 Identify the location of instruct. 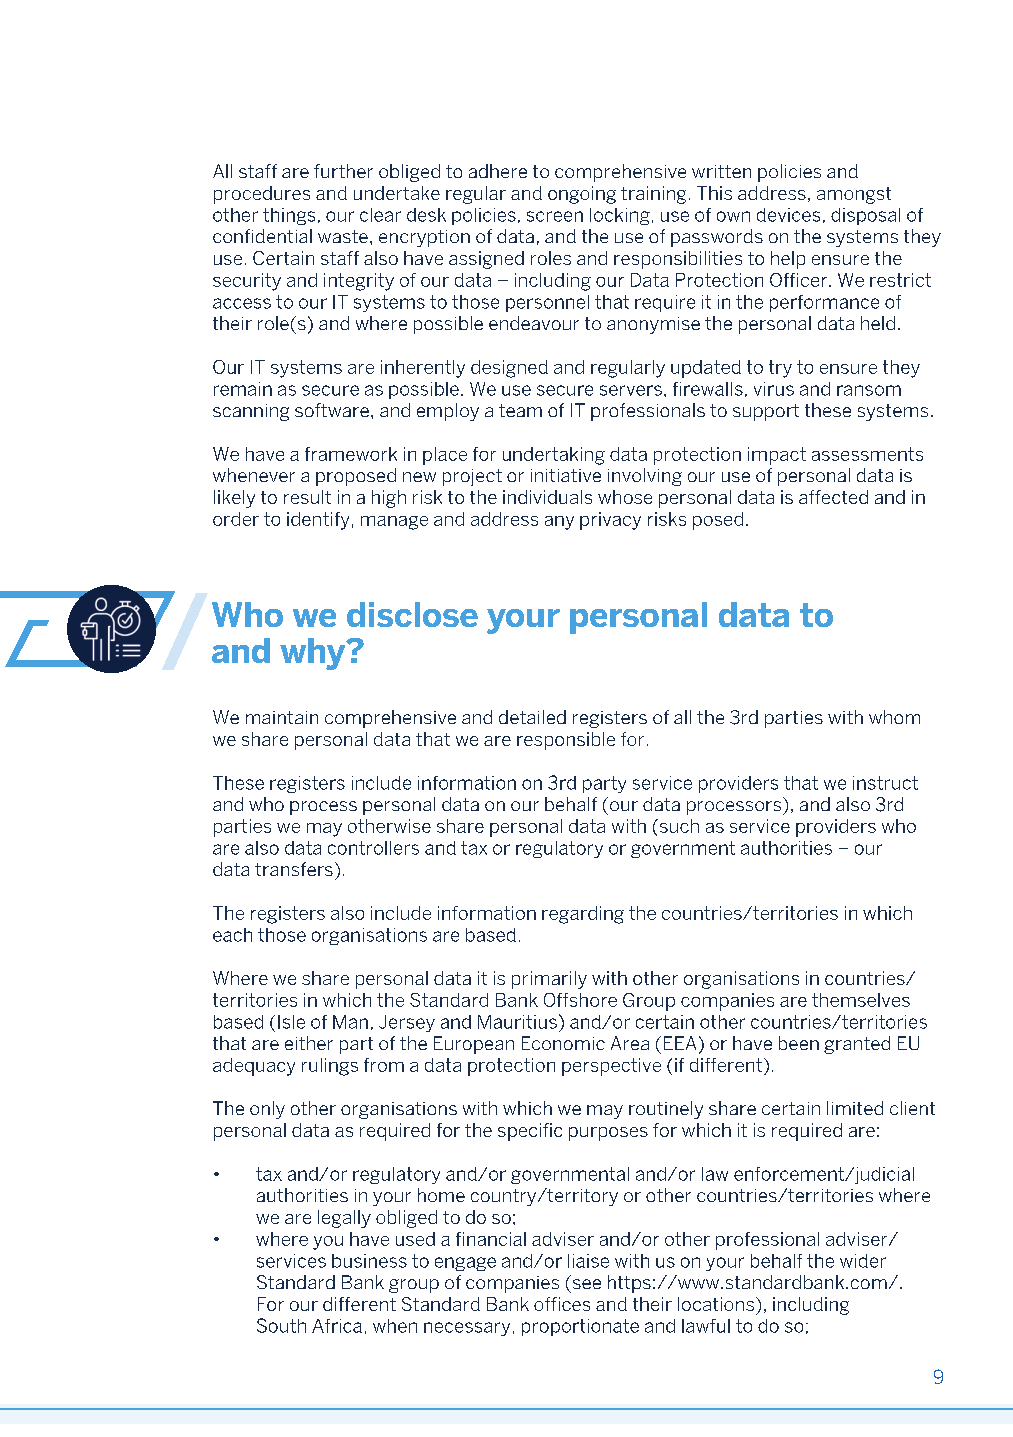
(885, 783).
